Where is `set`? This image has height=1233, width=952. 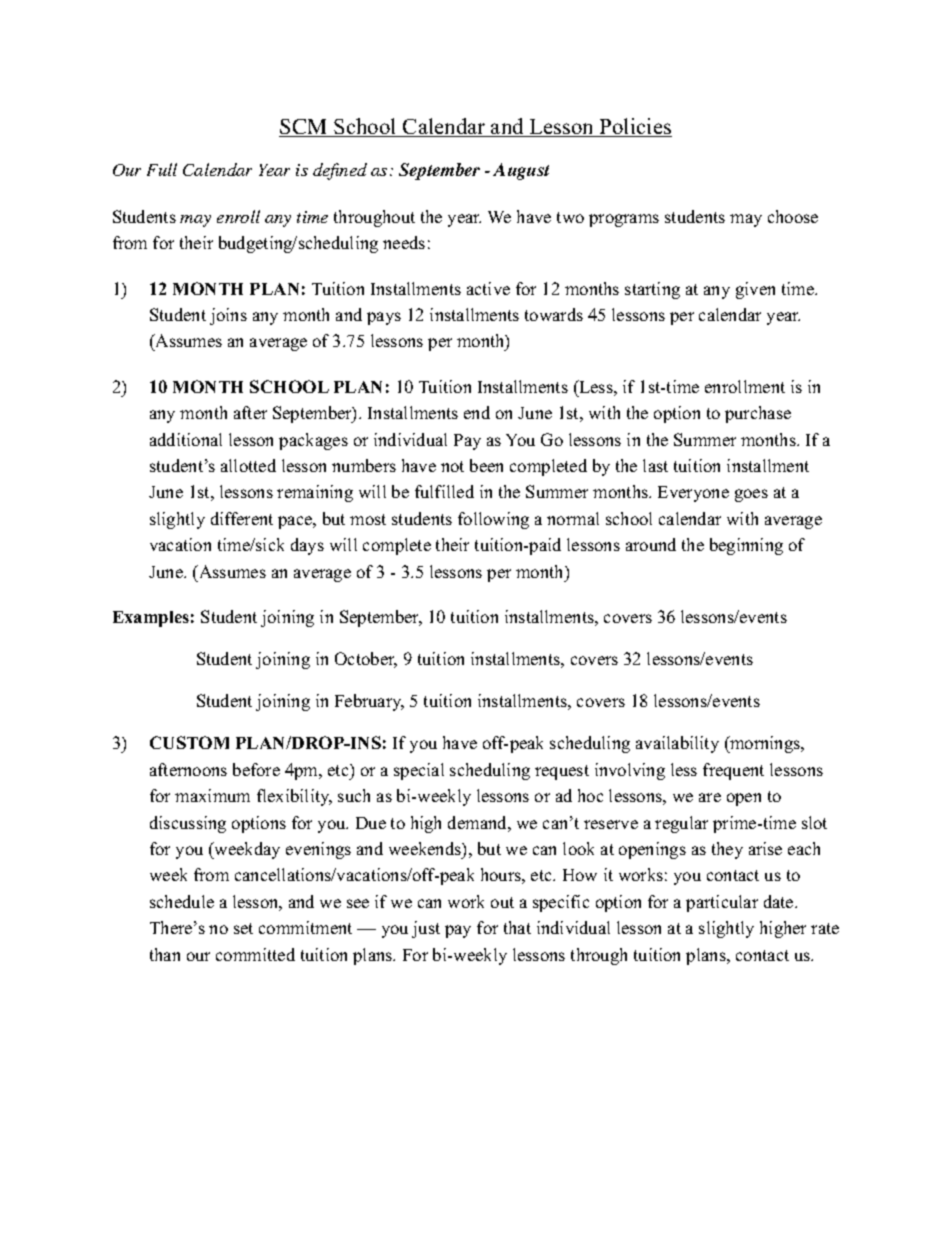 set is located at coordinates (243, 928).
